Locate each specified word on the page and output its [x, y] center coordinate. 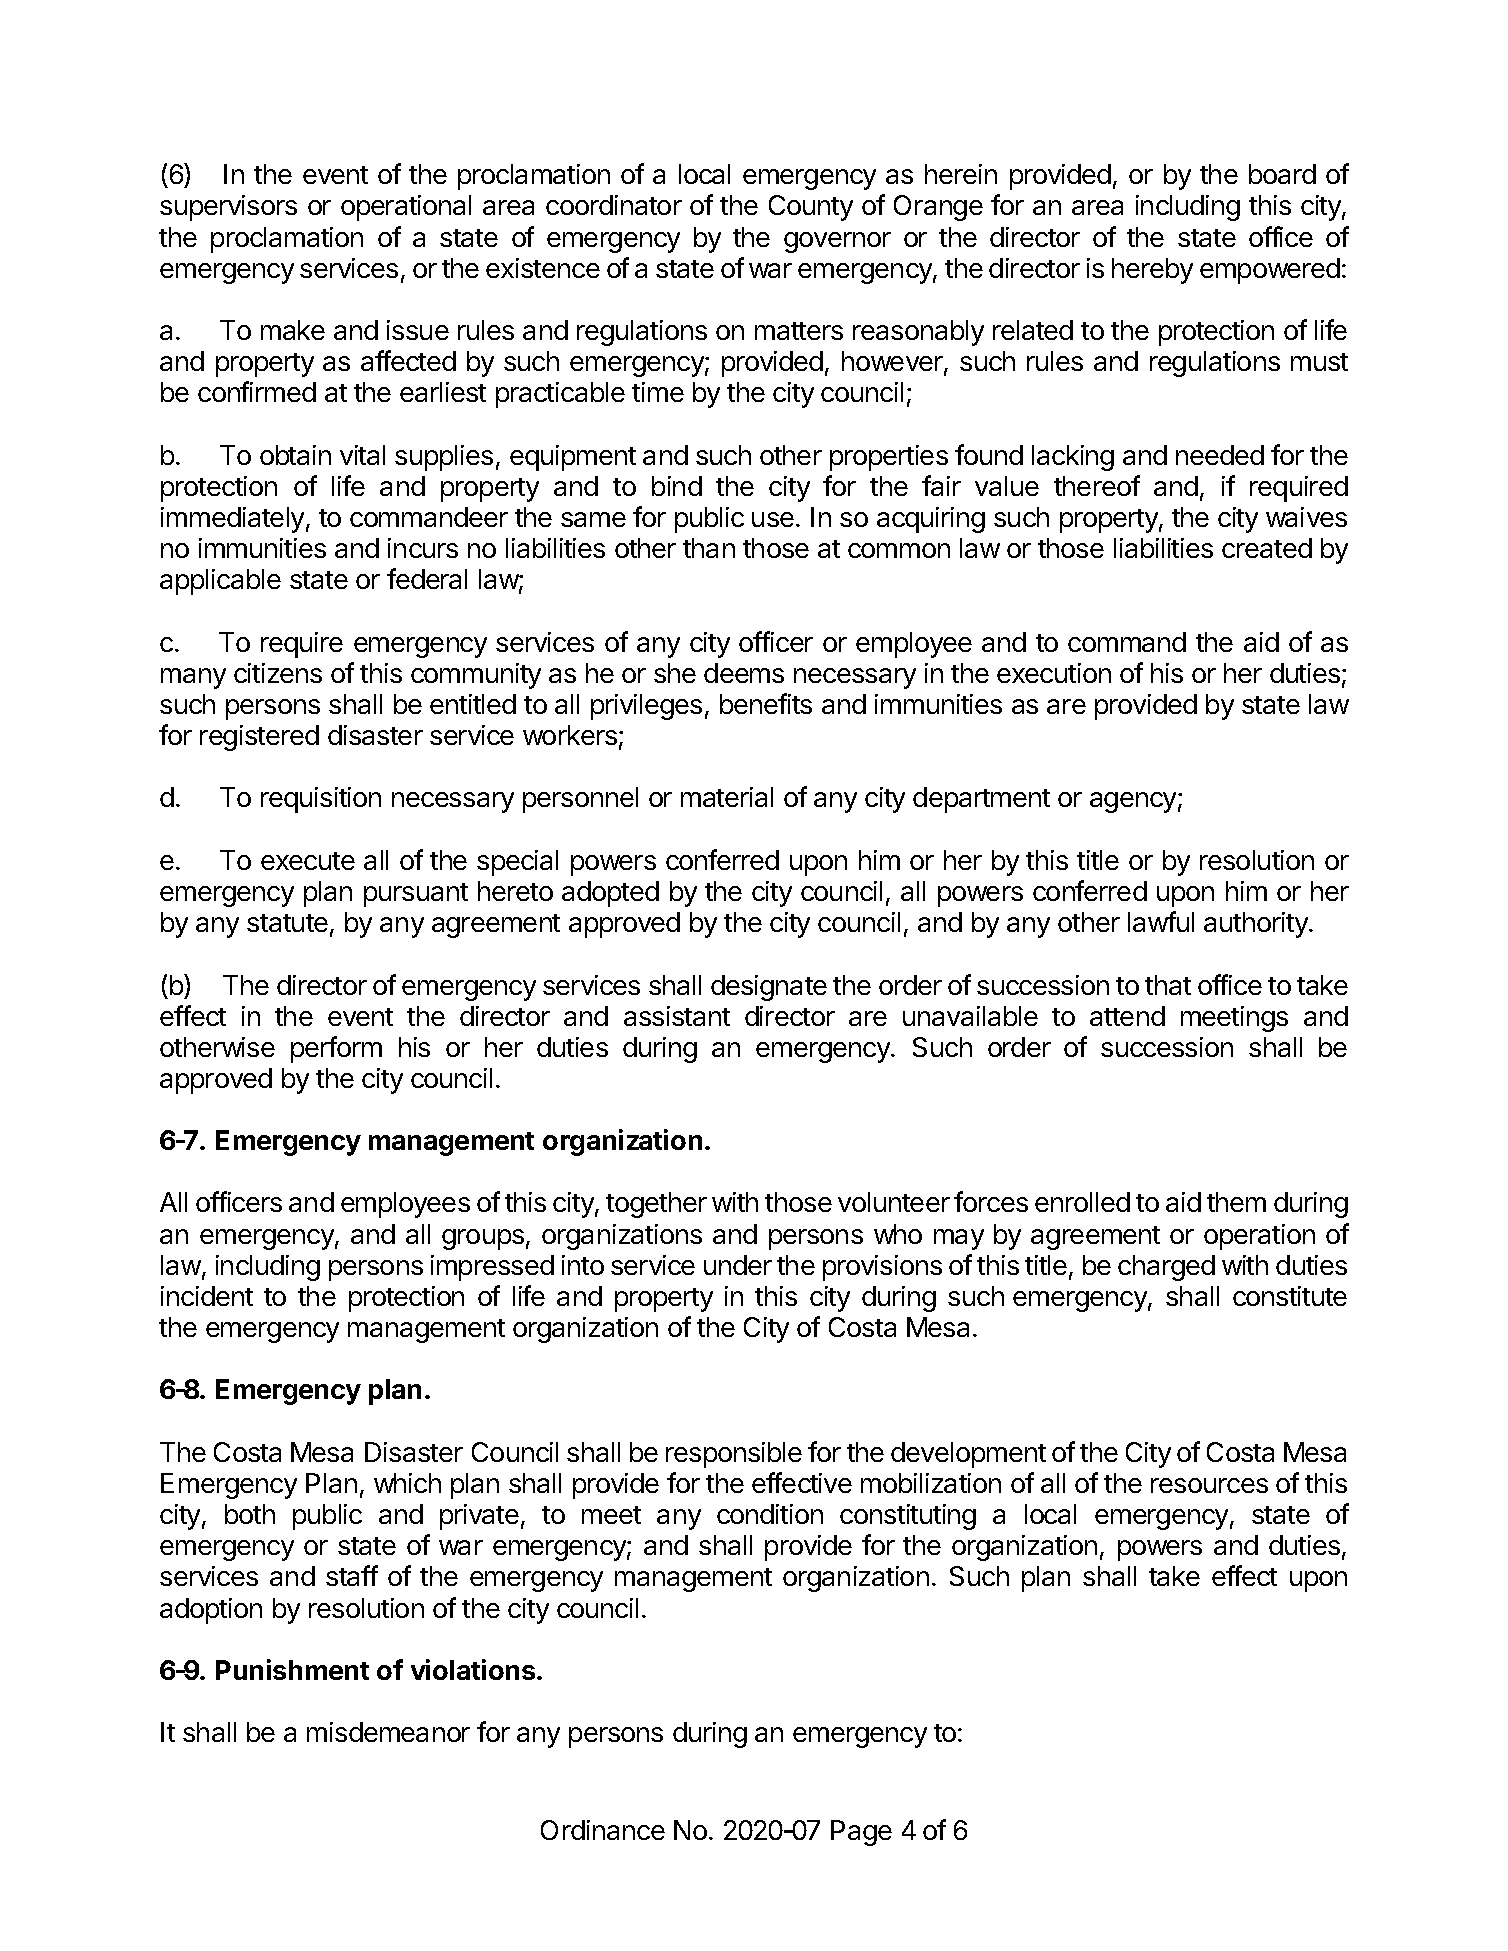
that [1168, 985]
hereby [1152, 271]
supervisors [228, 208]
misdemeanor [388, 1732]
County [811, 208]
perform [336, 1049]
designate [769, 988]
